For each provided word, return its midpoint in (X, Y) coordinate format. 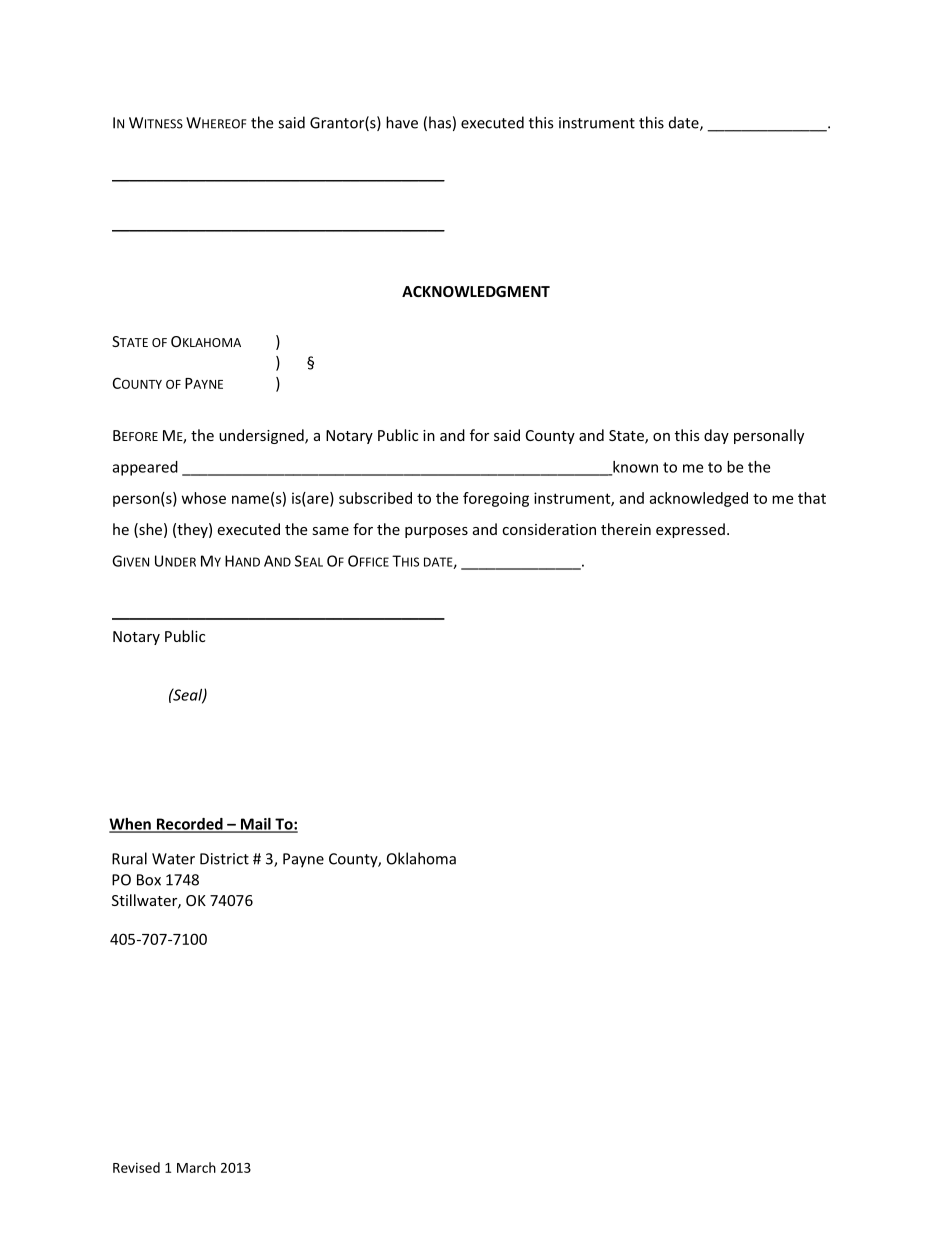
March (196, 1167)
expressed (690, 530)
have (402, 122)
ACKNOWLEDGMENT (476, 291)
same (330, 531)
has (440, 122)
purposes (436, 532)
